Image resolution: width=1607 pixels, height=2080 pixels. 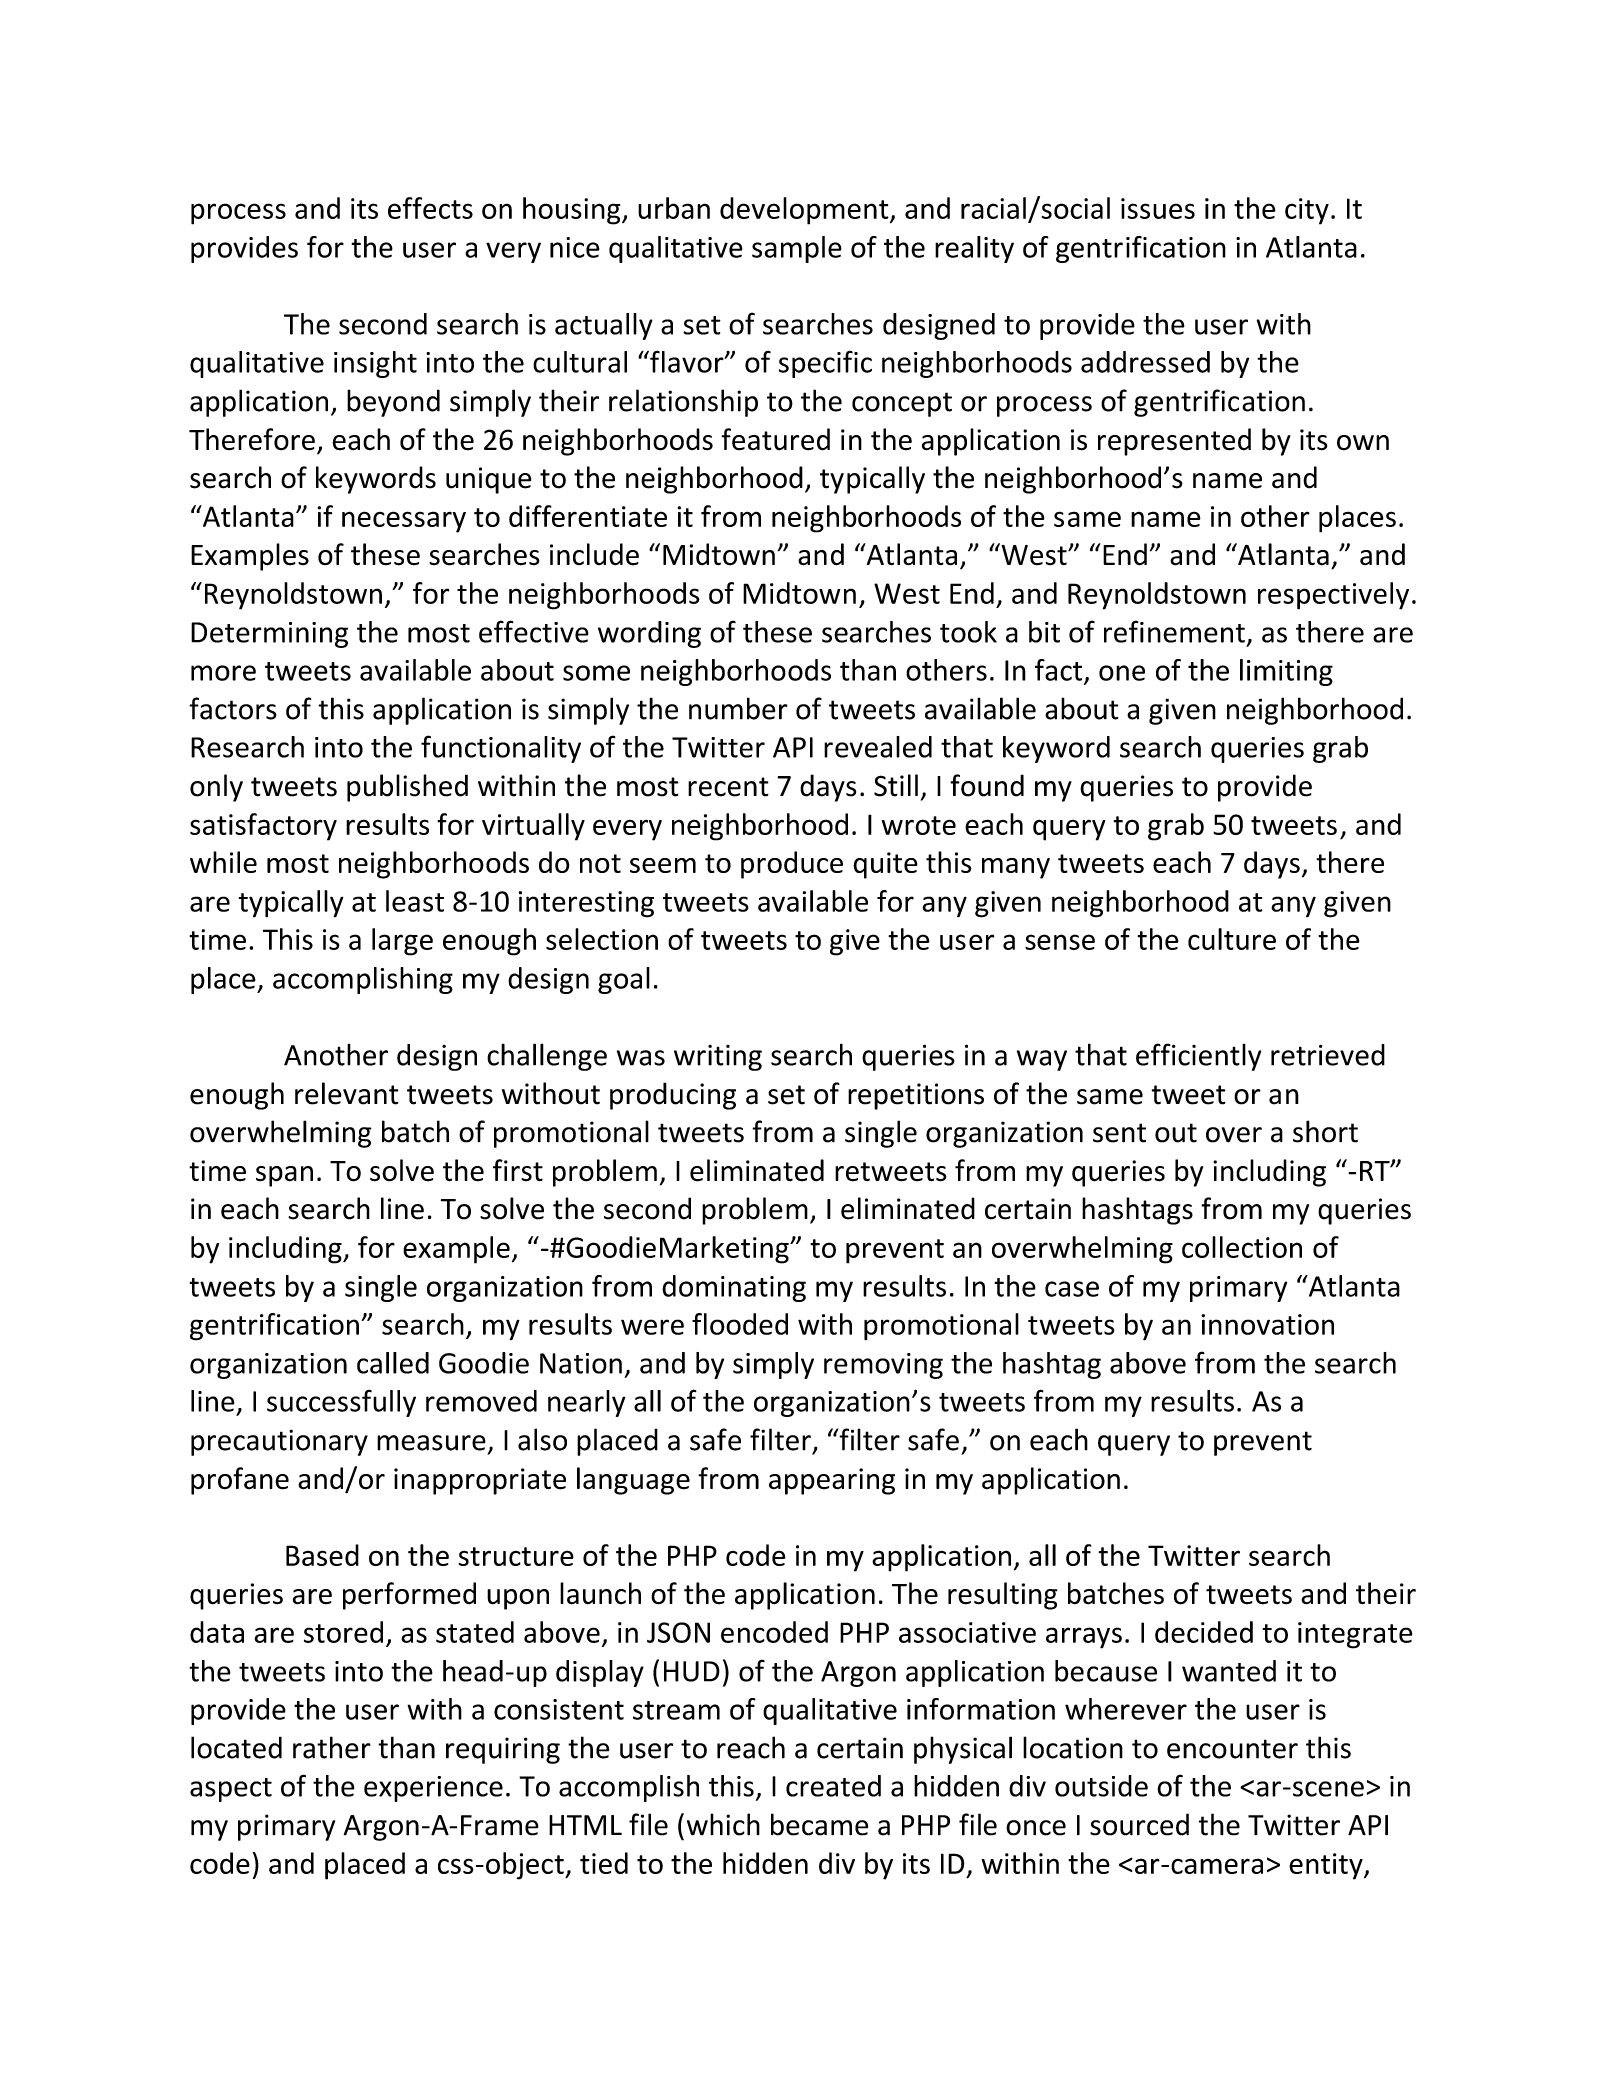 I want to click on issues, so click(x=1158, y=208).
